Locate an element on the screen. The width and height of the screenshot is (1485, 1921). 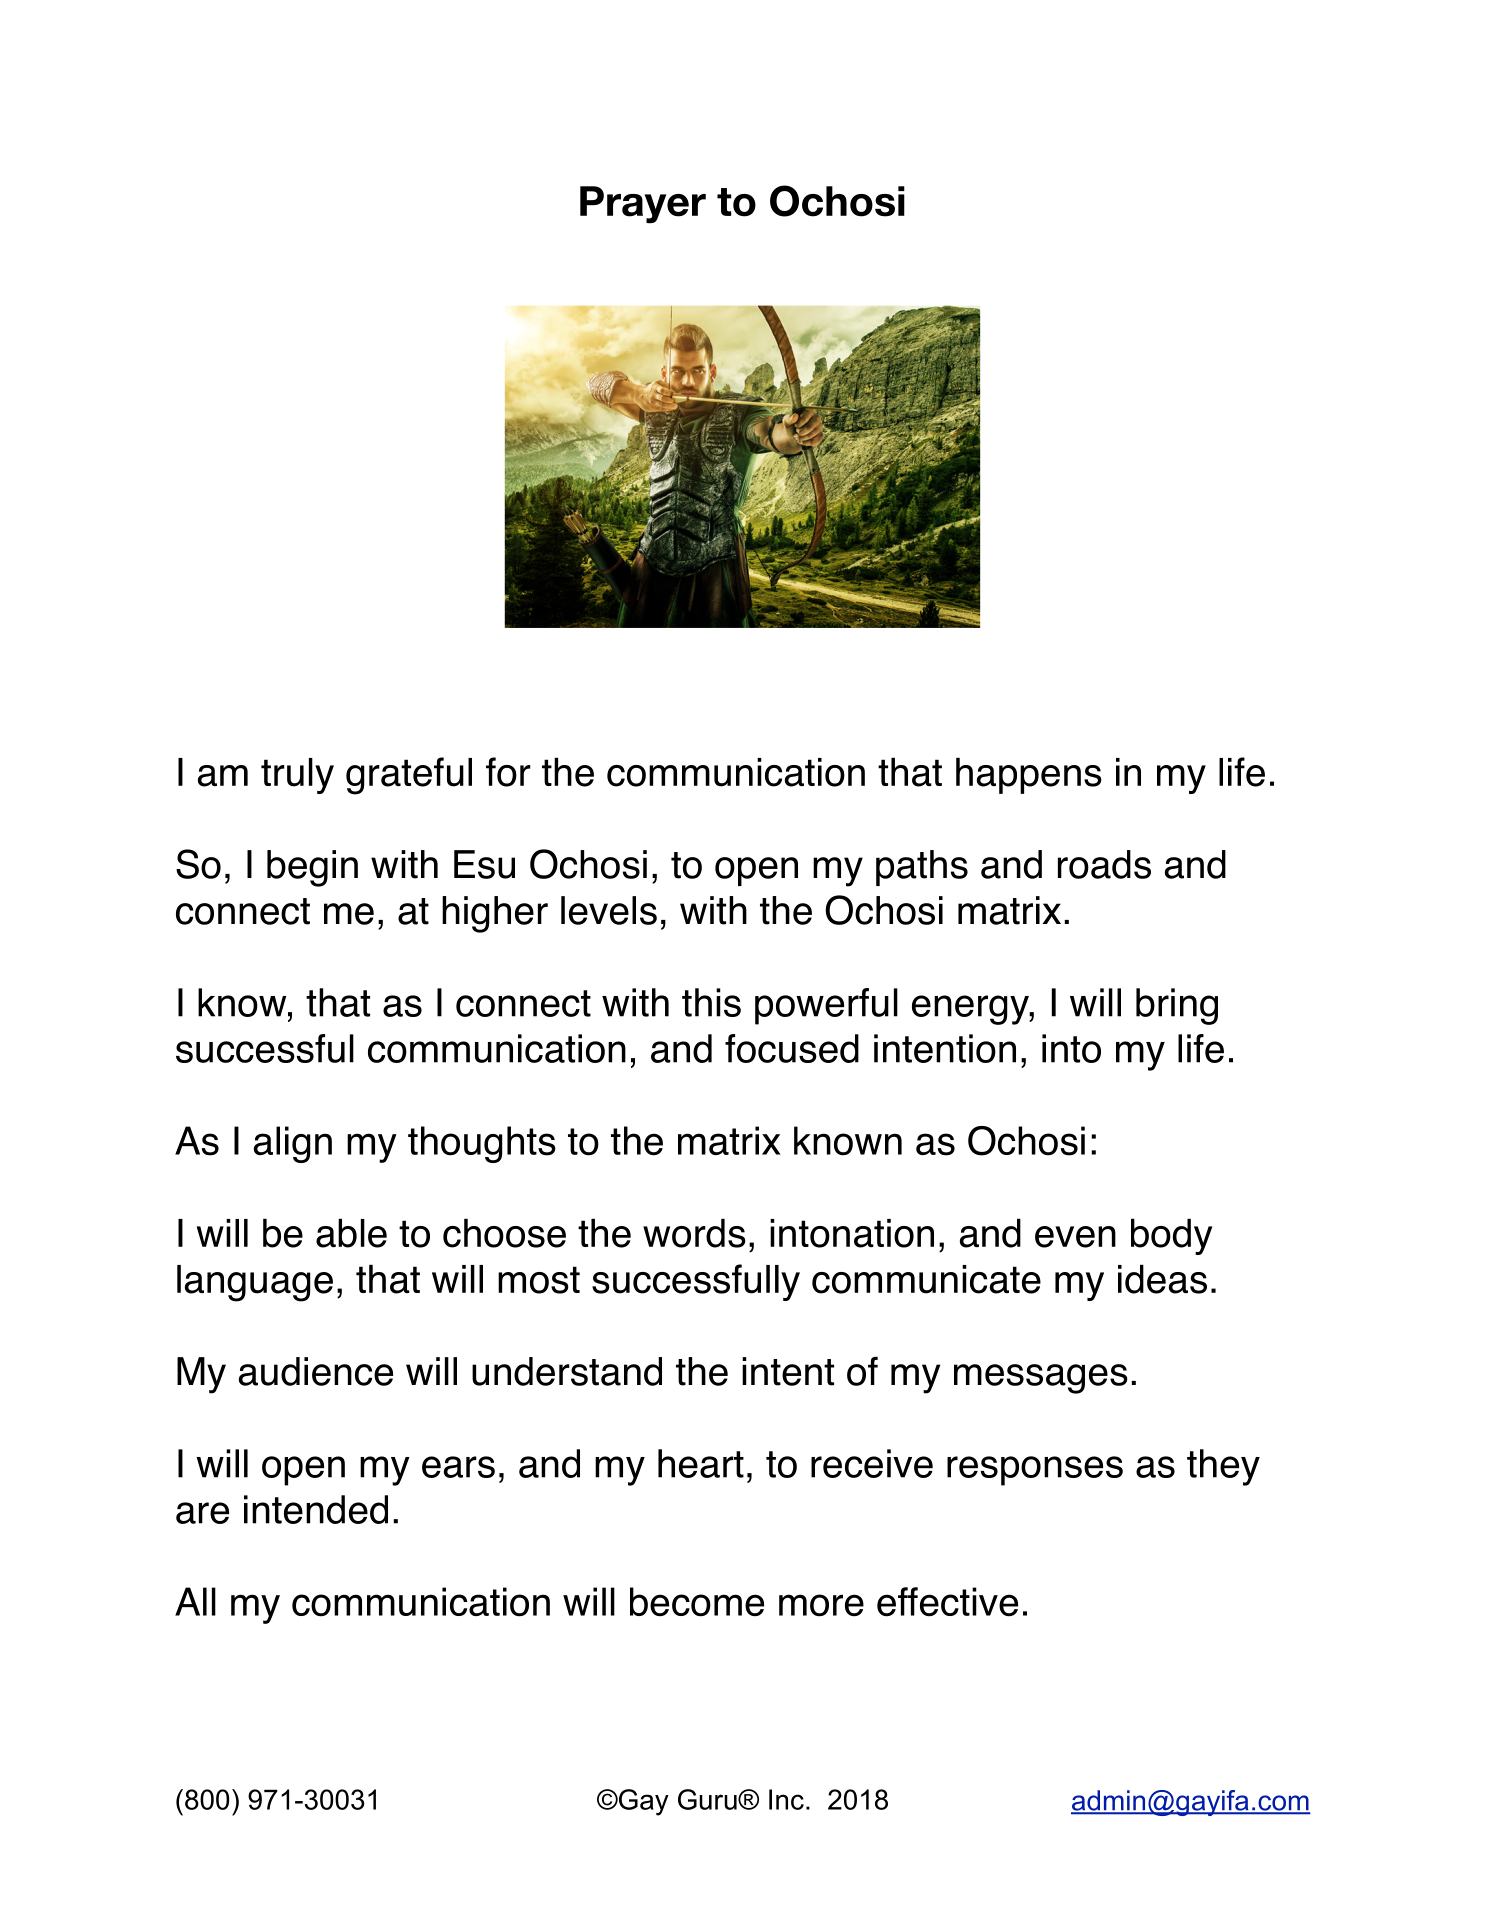
roads is located at coordinates (1104, 864).
